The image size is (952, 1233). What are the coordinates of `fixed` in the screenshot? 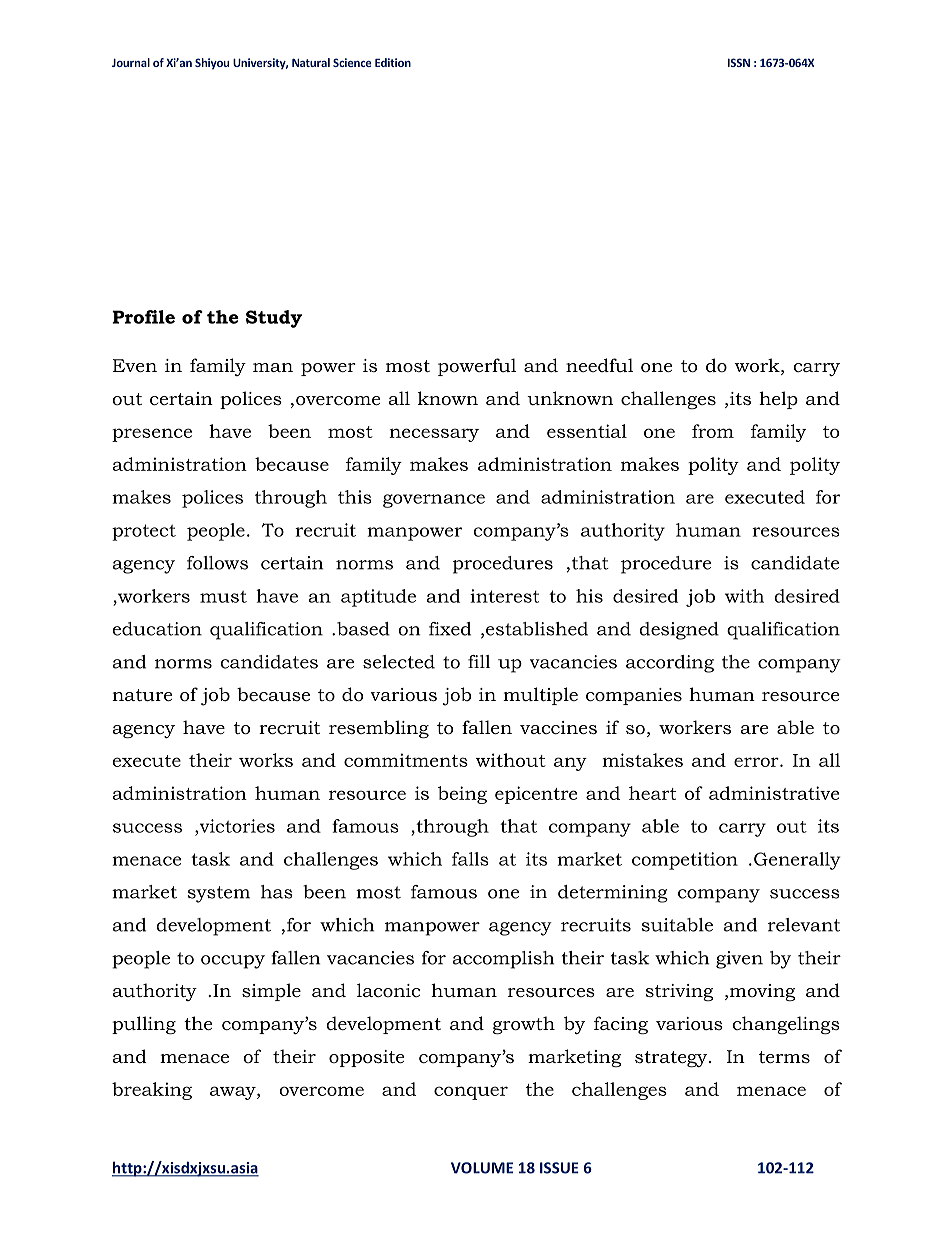 It's located at (450, 629).
